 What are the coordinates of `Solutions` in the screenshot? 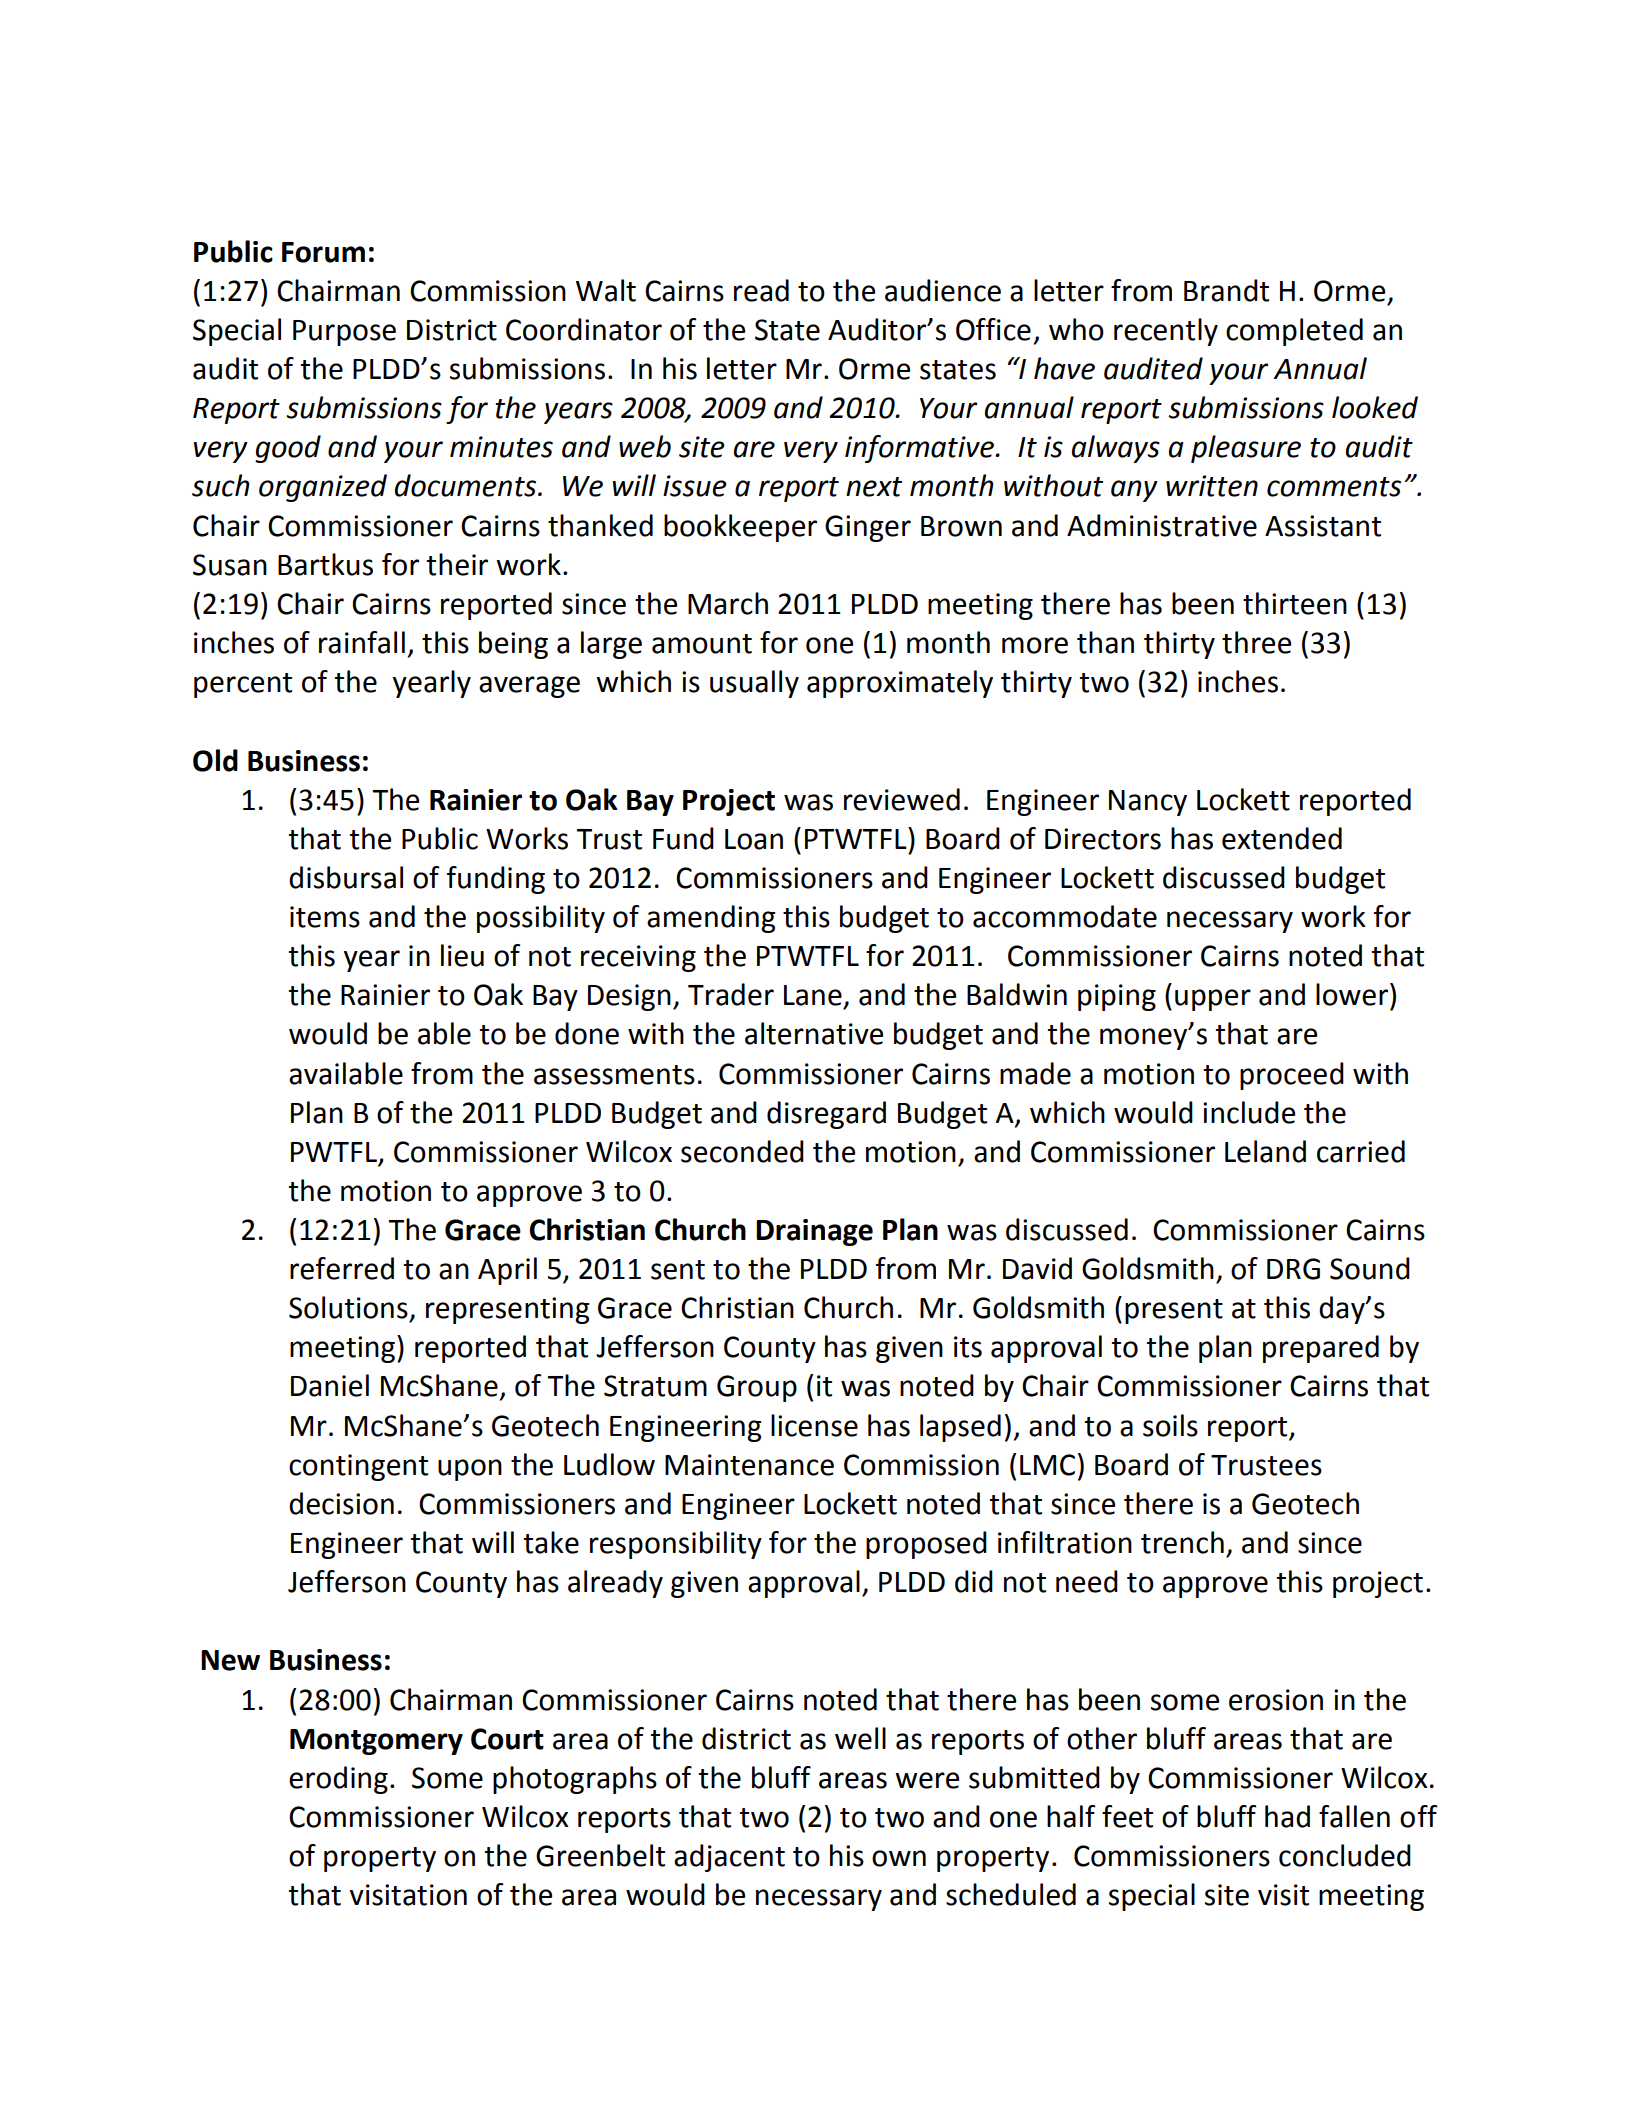 It's located at (348, 1307).
